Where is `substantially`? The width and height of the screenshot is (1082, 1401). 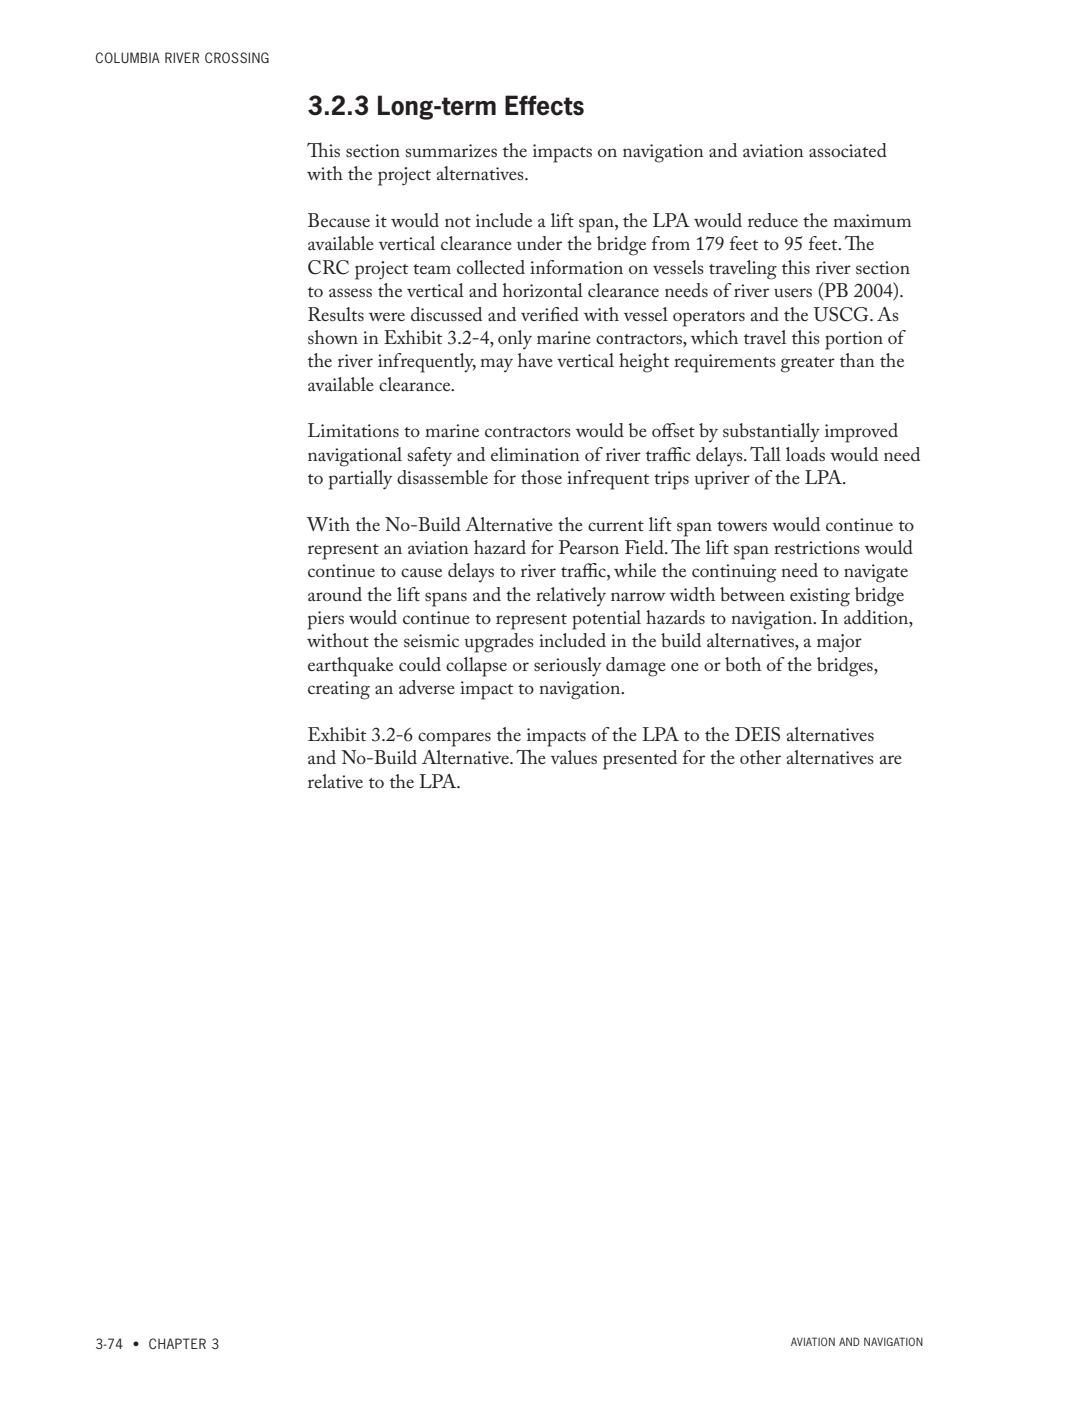 substantially is located at coordinates (771, 433).
